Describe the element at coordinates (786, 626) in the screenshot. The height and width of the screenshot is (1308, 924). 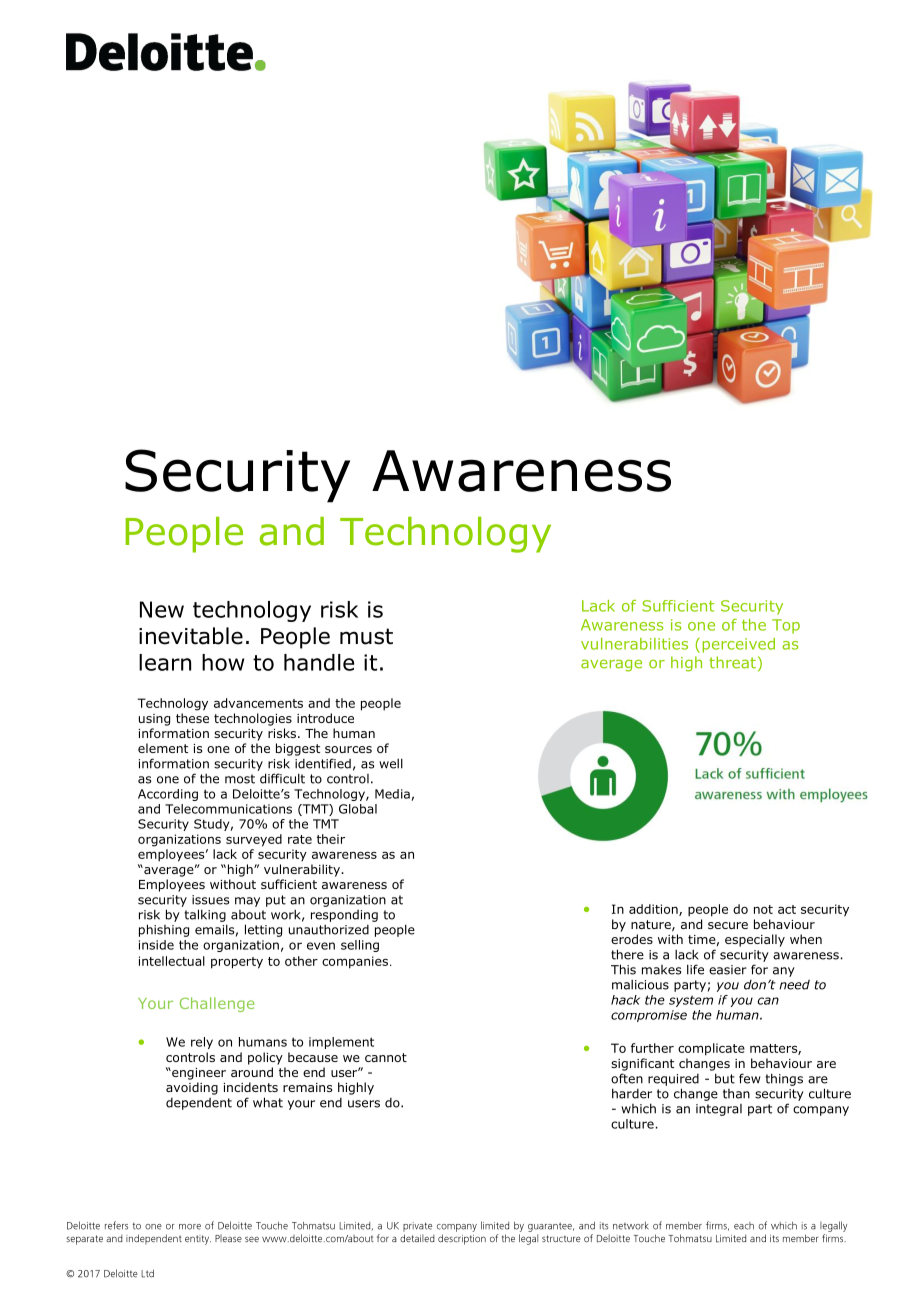
I see `Top` at that location.
